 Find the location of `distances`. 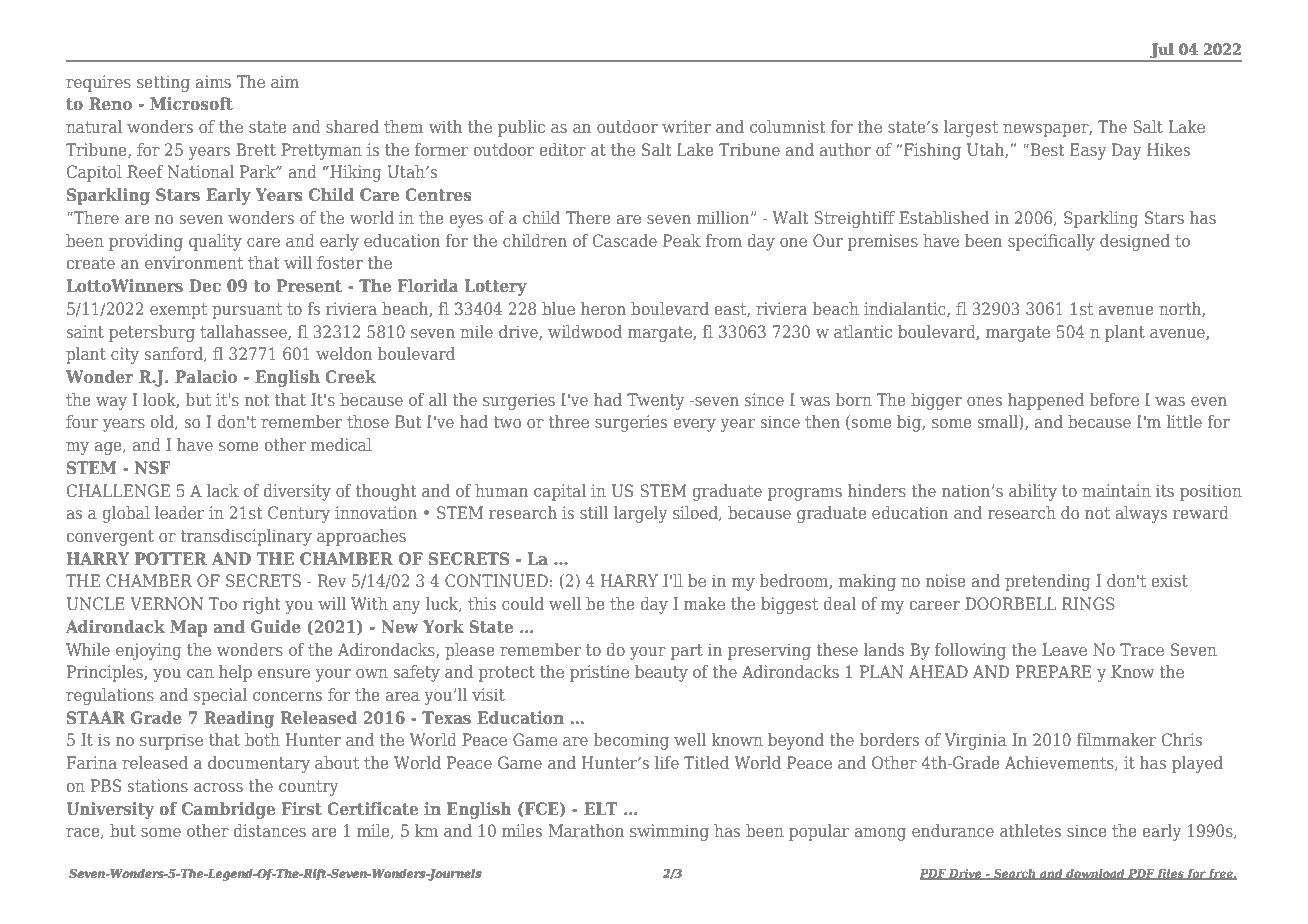

distances is located at coordinates (270, 830).
